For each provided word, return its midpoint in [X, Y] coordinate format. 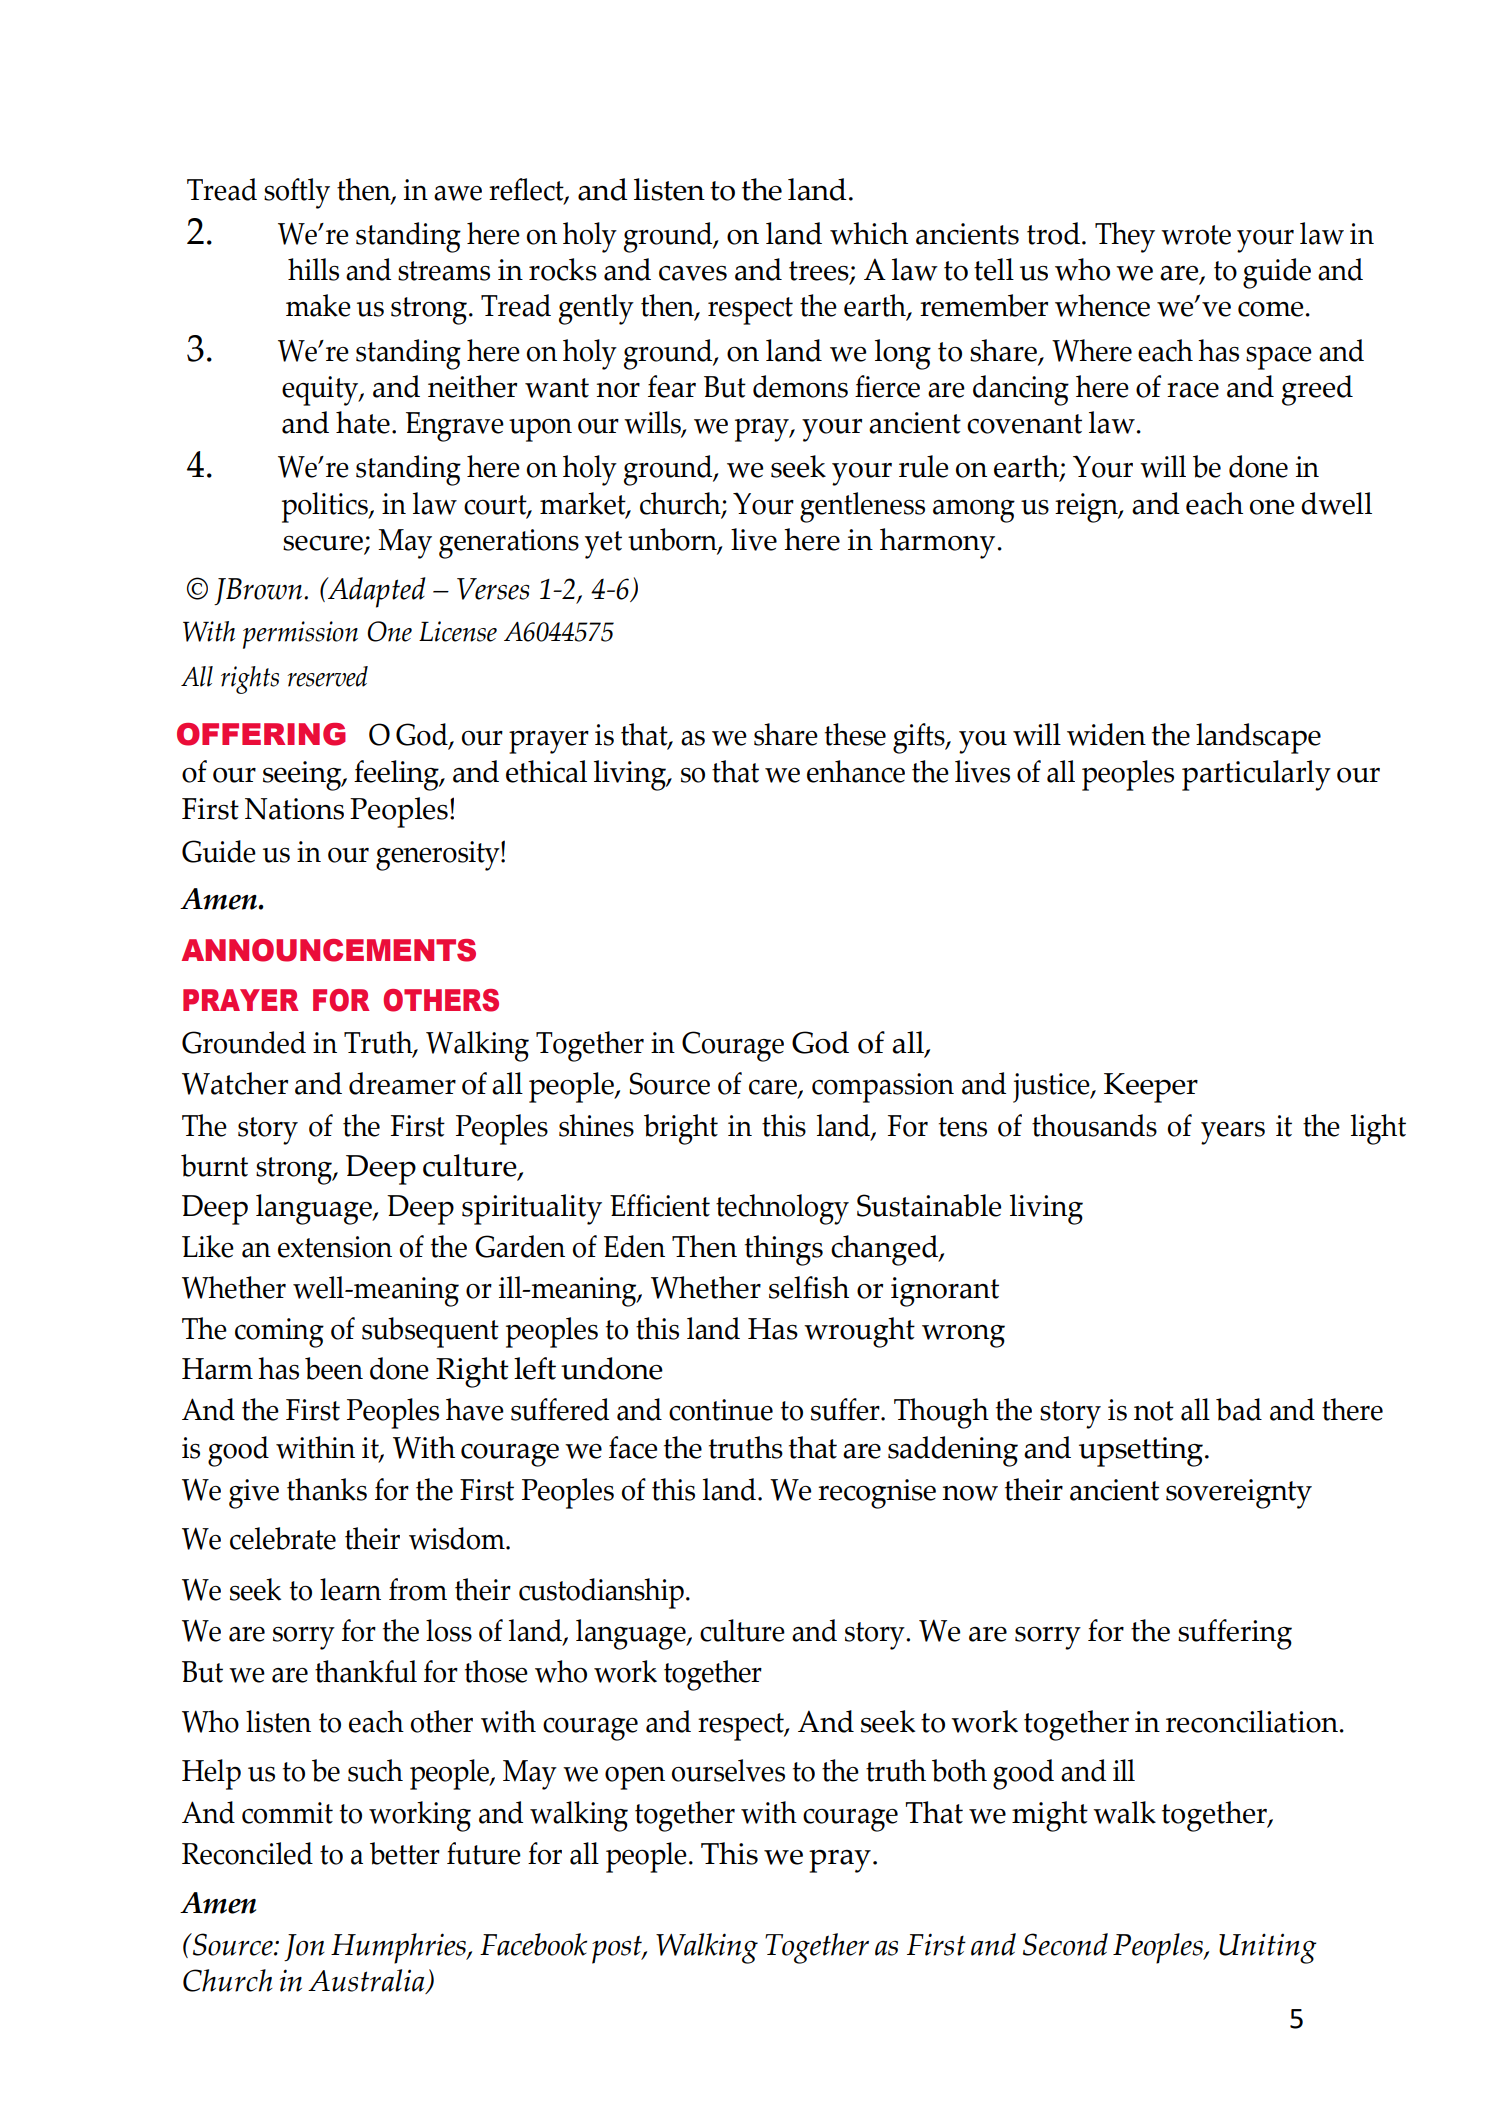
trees [820, 272]
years [1233, 1133]
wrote [1196, 235]
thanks [327, 1489]
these [855, 734]
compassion [883, 1088]
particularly [1256, 775]
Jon [304, 1947]
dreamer [402, 1083]
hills [313, 269]
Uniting [1268, 1948]
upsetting [1142, 1452]
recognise [877, 1494]
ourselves [728, 1770]
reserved [327, 676]
